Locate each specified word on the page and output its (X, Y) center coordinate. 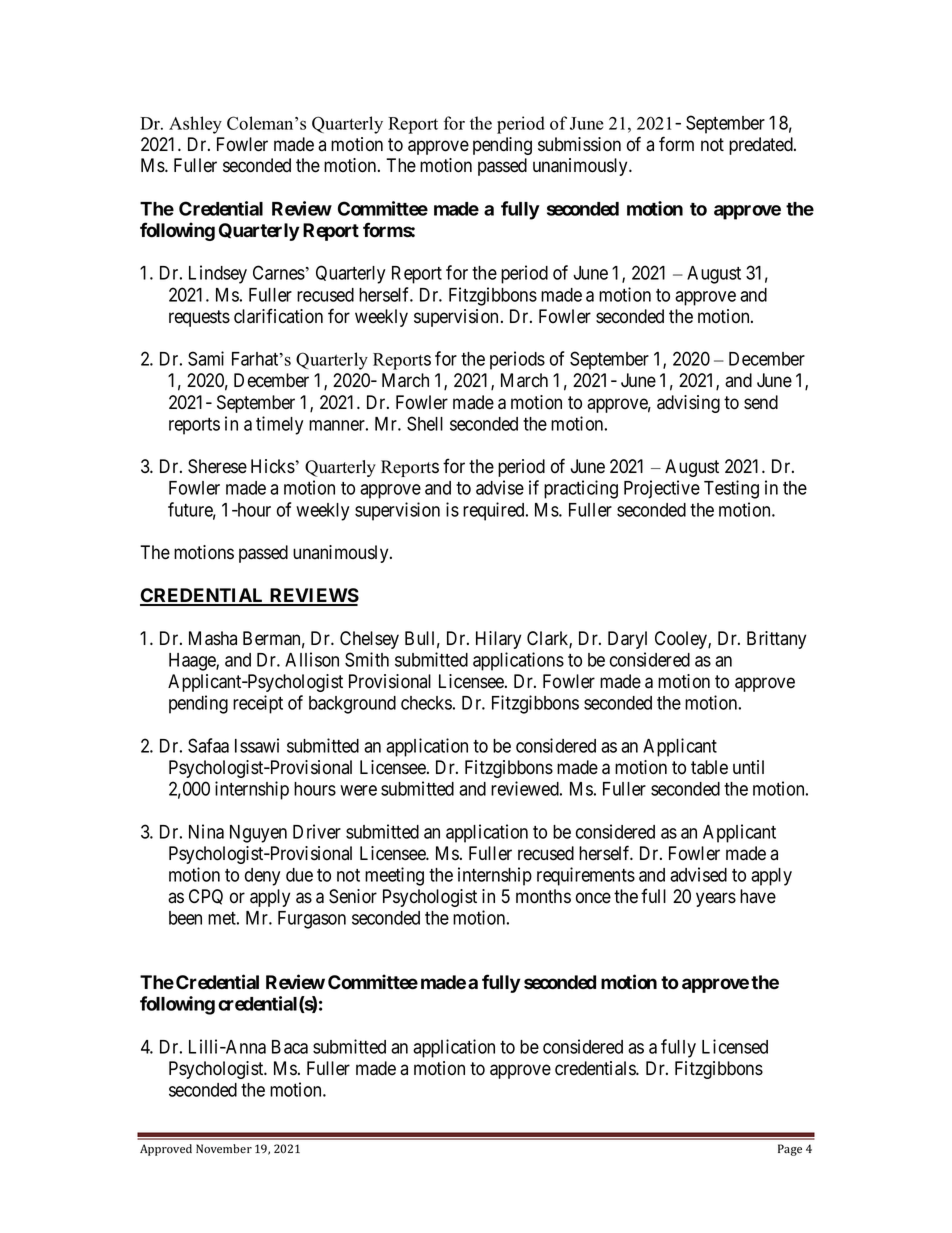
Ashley (195, 125)
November (224, 1148)
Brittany (776, 640)
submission (579, 144)
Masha (213, 638)
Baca (290, 1047)
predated (762, 146)
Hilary (498, 640)
